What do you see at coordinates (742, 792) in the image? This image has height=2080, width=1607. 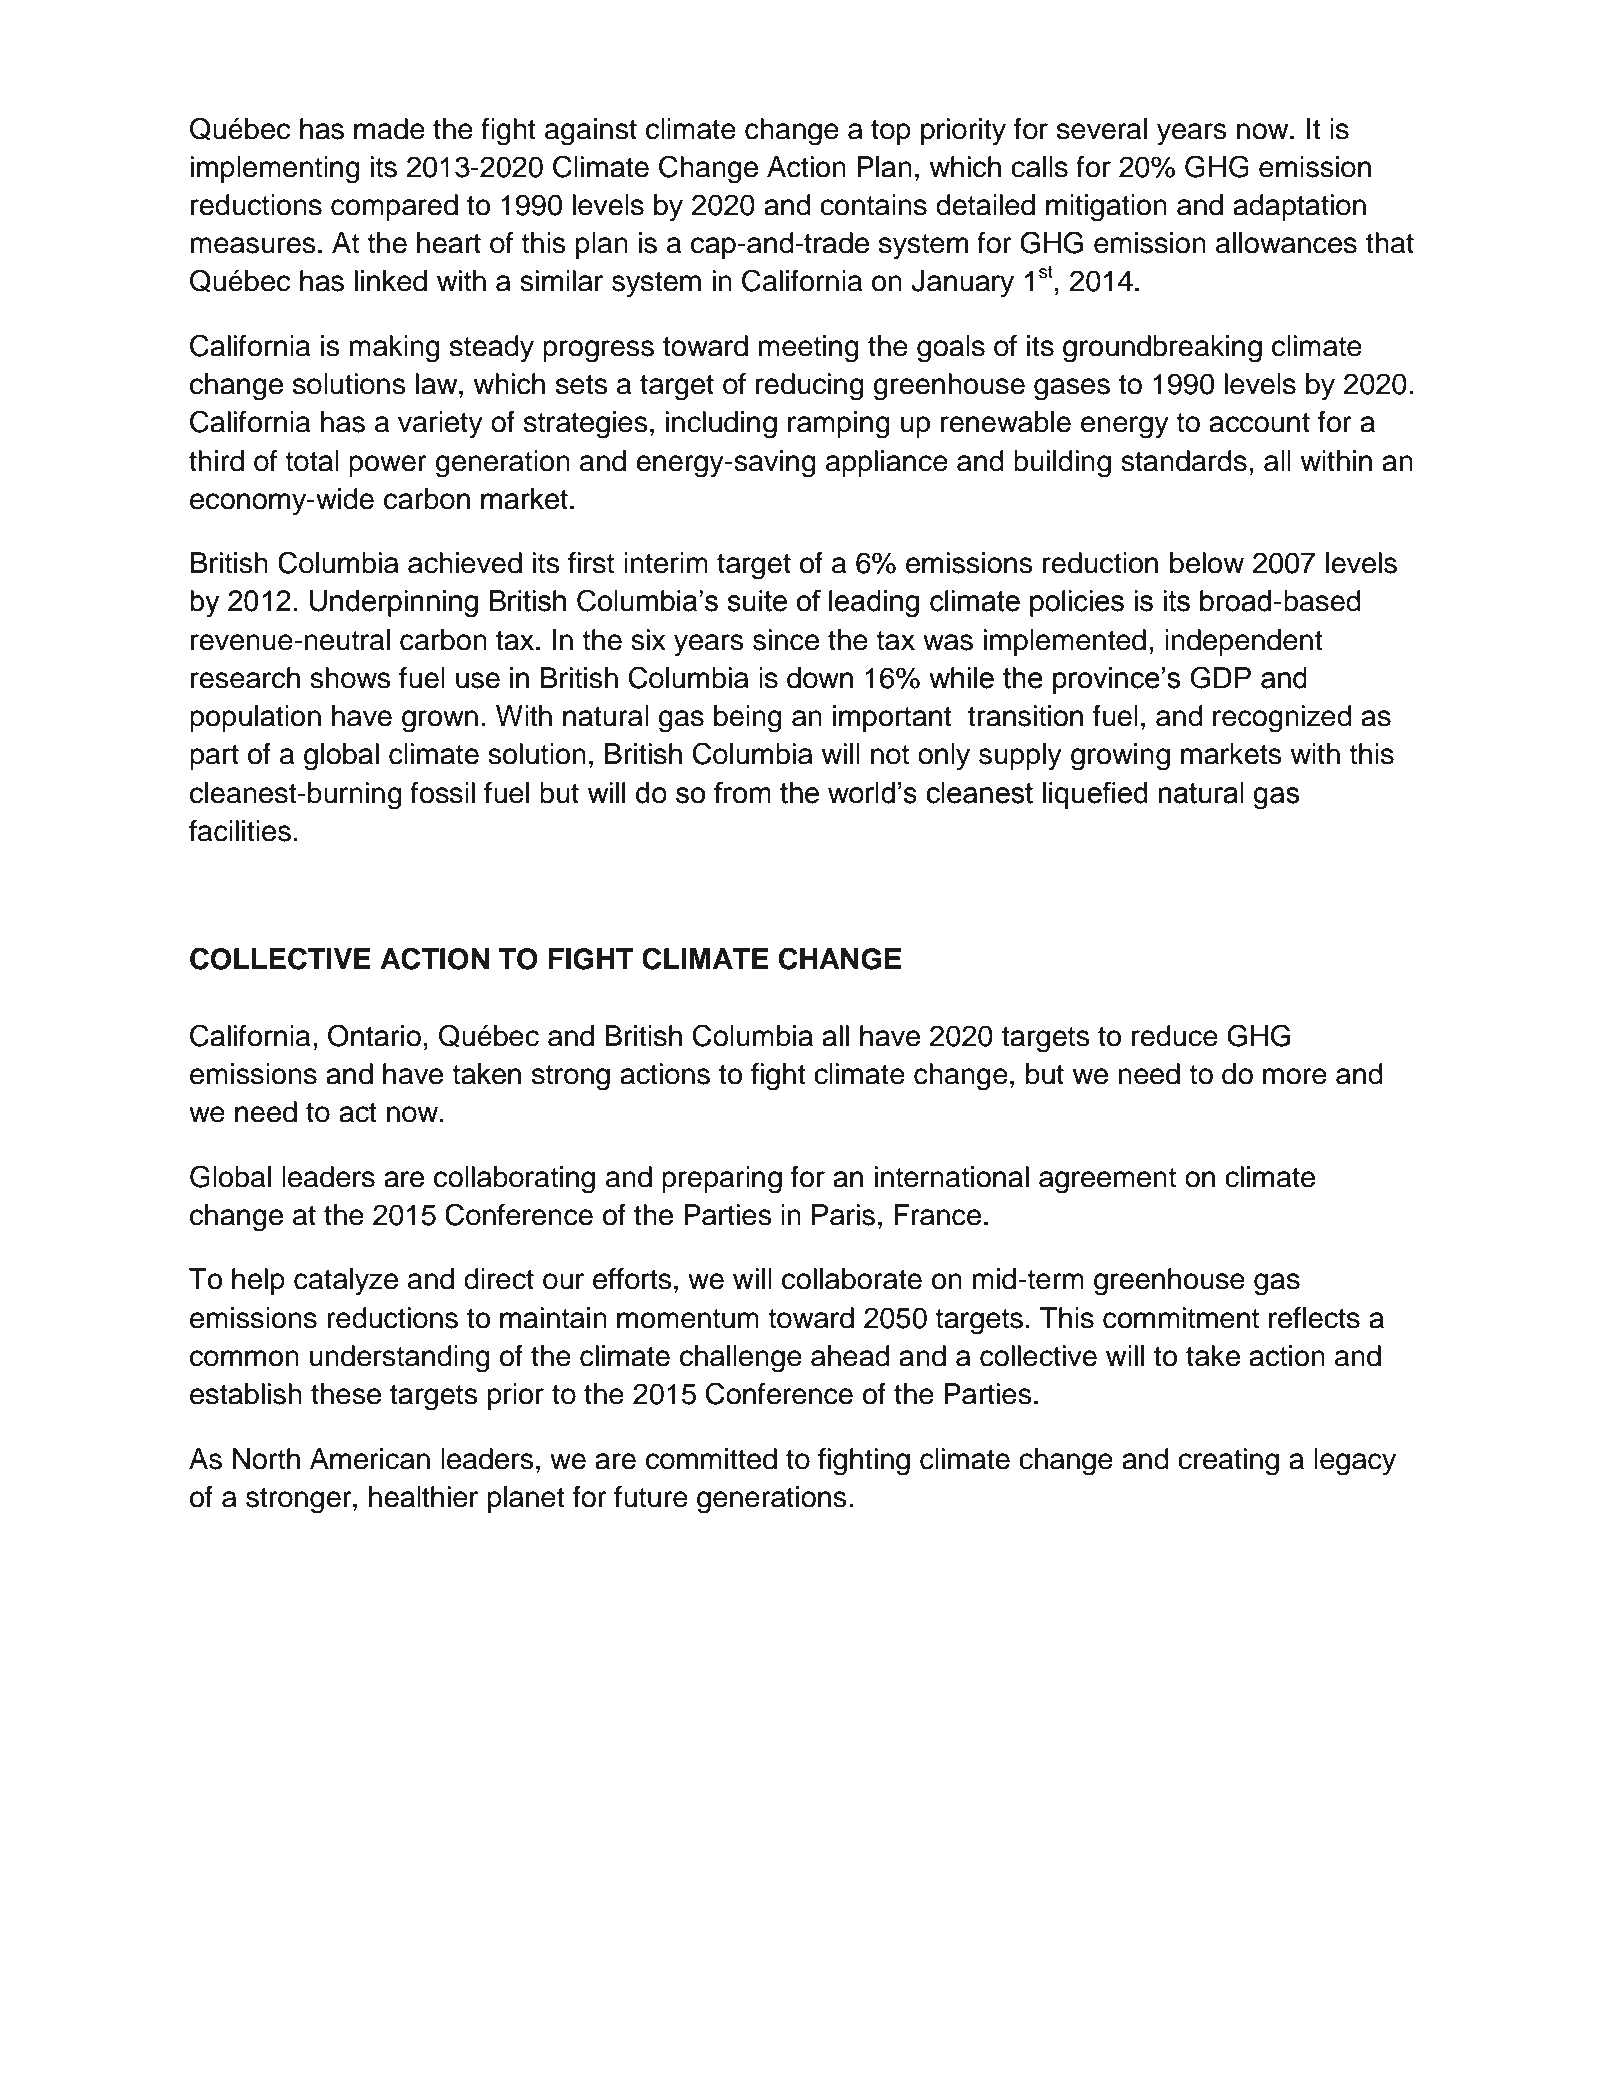 I see `from` at bounding box center [742, 792].
